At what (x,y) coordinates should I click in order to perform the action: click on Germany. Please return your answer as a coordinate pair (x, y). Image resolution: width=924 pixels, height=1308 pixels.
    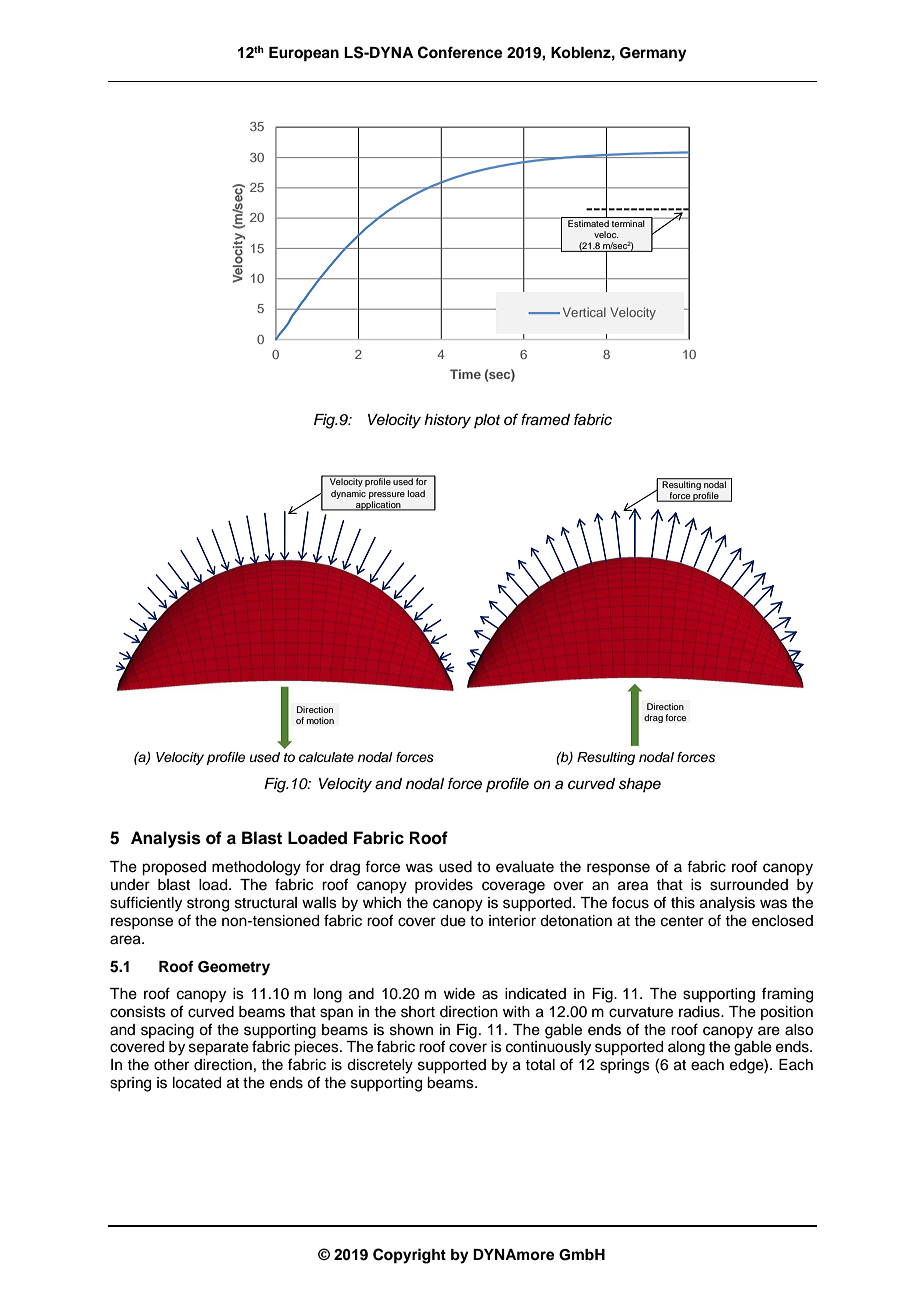
    Looking at the image, I should click on (653, 54).
